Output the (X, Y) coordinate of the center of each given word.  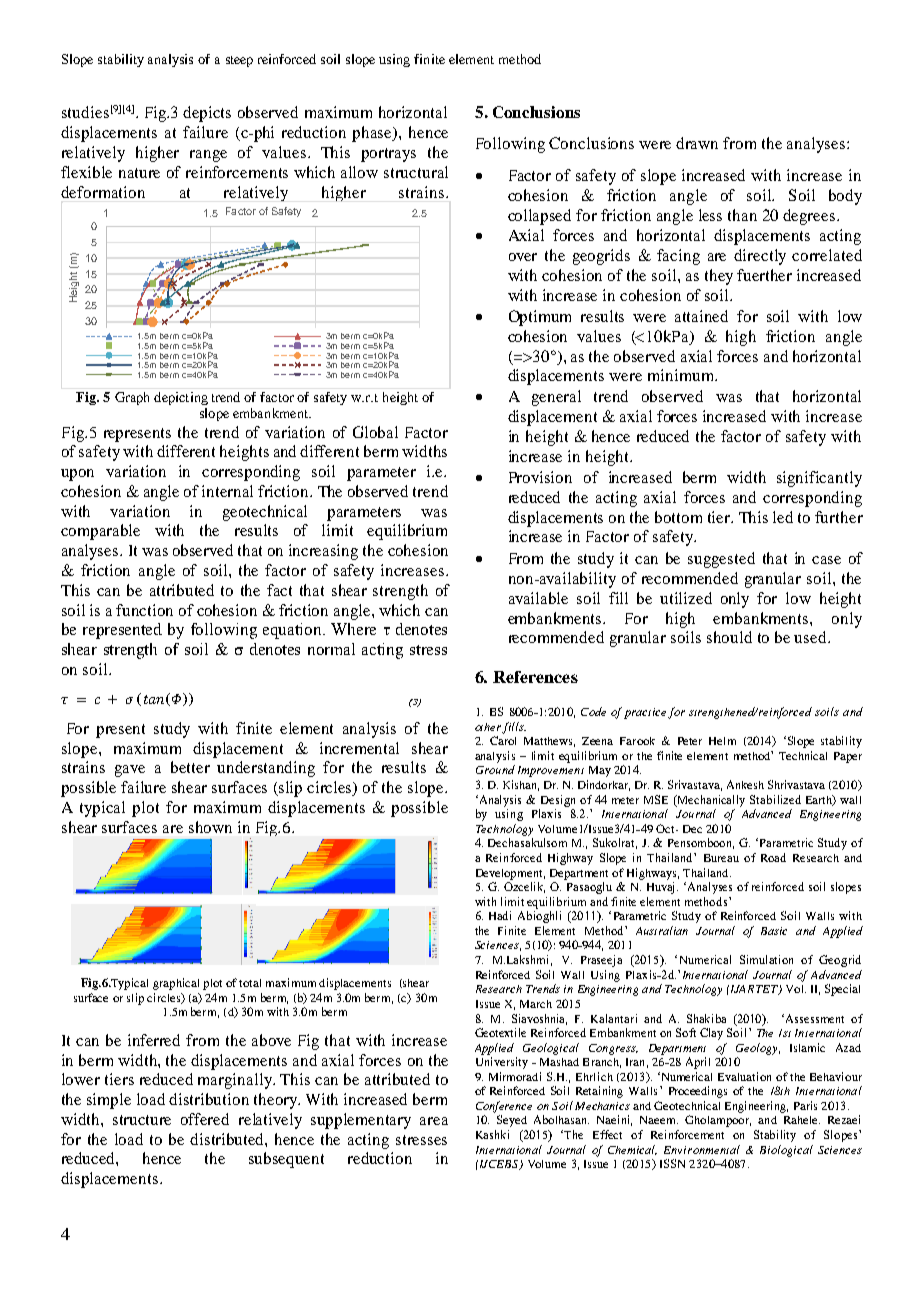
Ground (495, 769)
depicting (181, 398)
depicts (207, 114)
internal (227, 491)
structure (142, 1120)
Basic (774, 931)
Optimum (540, 318)
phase (373, 134)
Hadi (500, 915)
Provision (540, 477)
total (250, 983)
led (783, 517)
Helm (722, 741)
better (190, 767)
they (719, 277)
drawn (697, 143)
